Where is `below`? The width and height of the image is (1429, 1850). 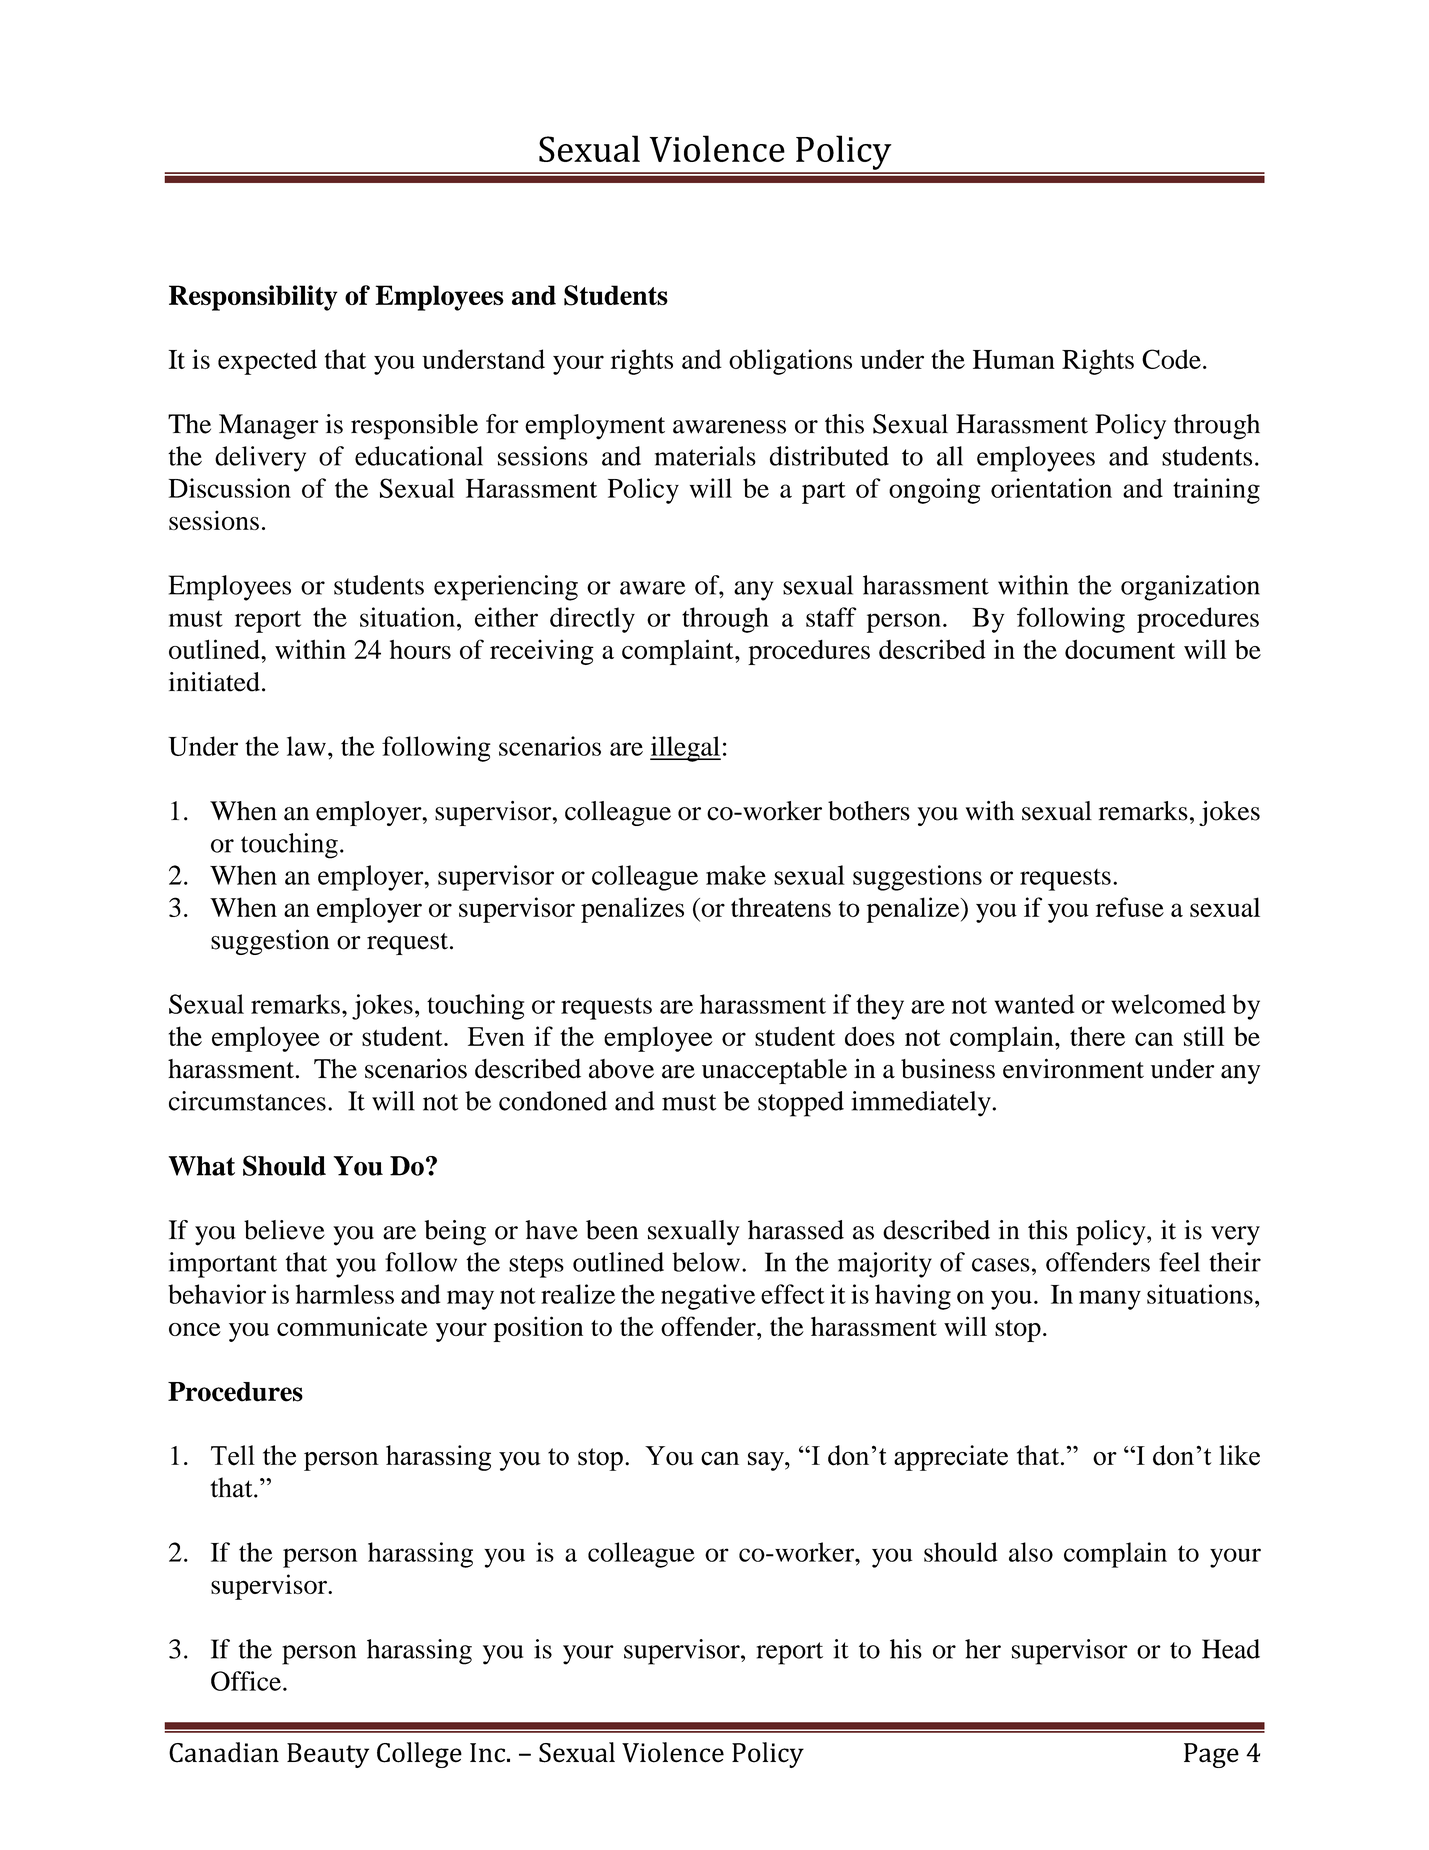 below is located at coordinates (706, 1262).
